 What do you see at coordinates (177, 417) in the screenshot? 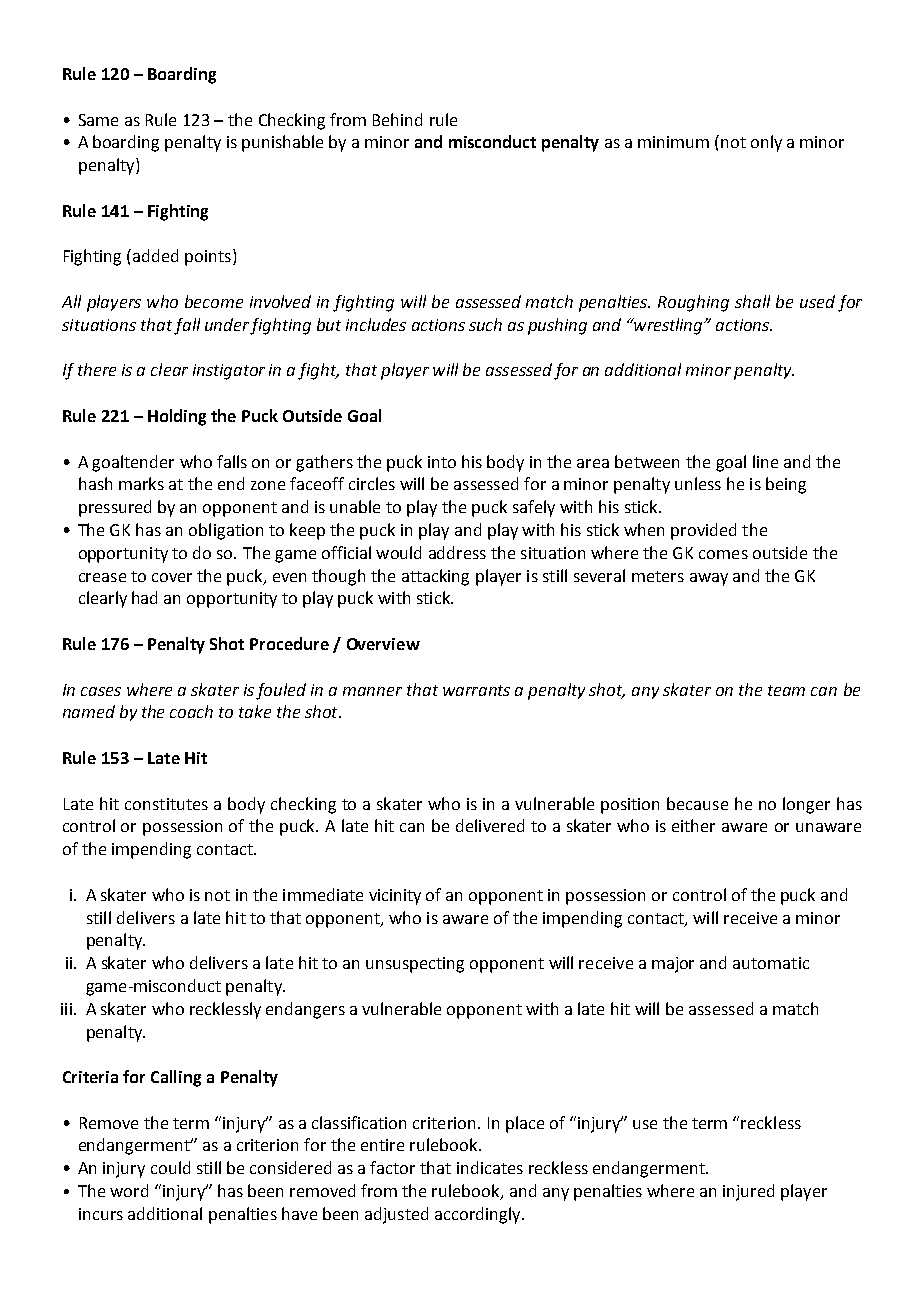
I see `Holding` at bounding box center [177, 417].
